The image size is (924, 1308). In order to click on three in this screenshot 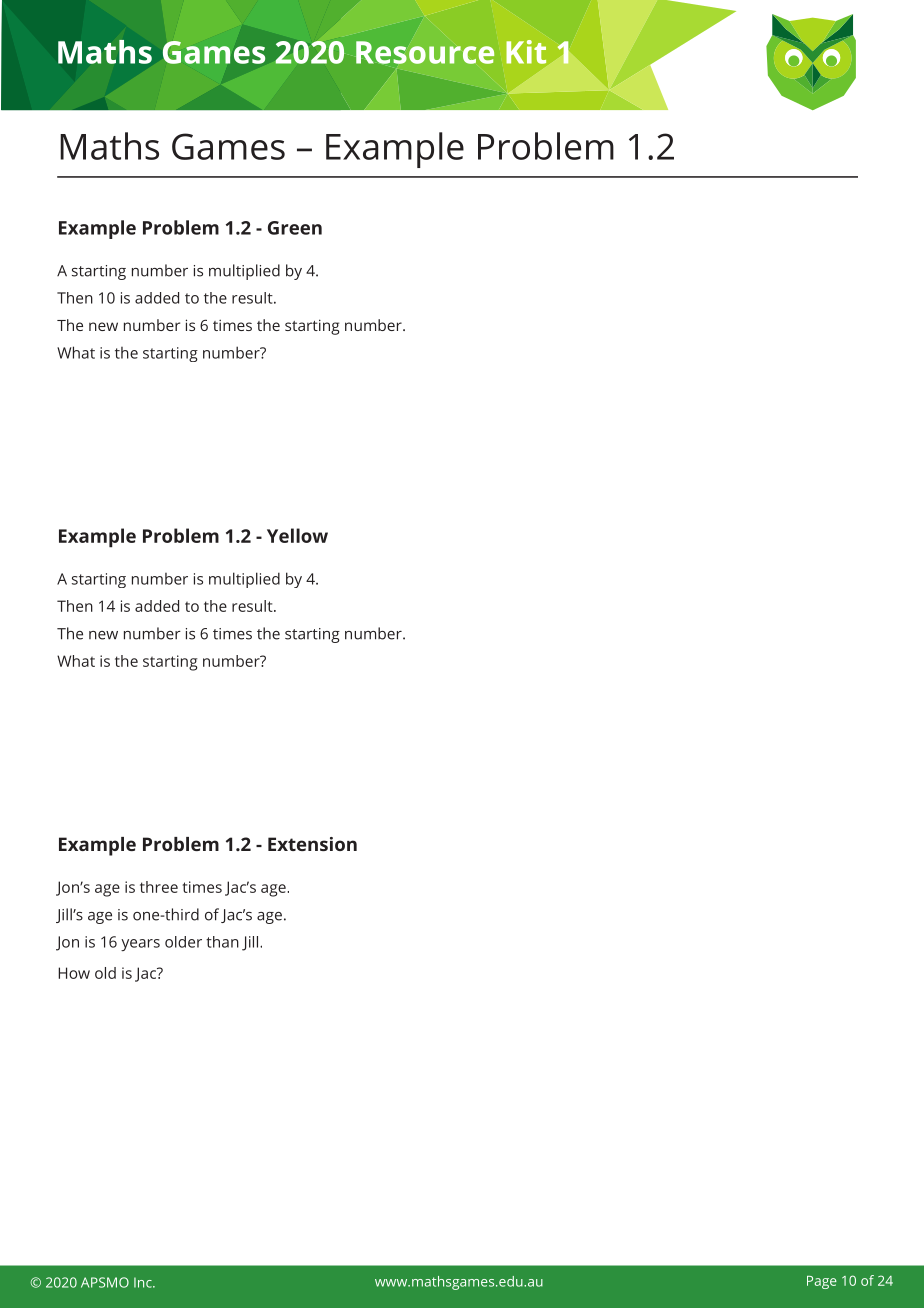, I will do `click(159, 887)`.
